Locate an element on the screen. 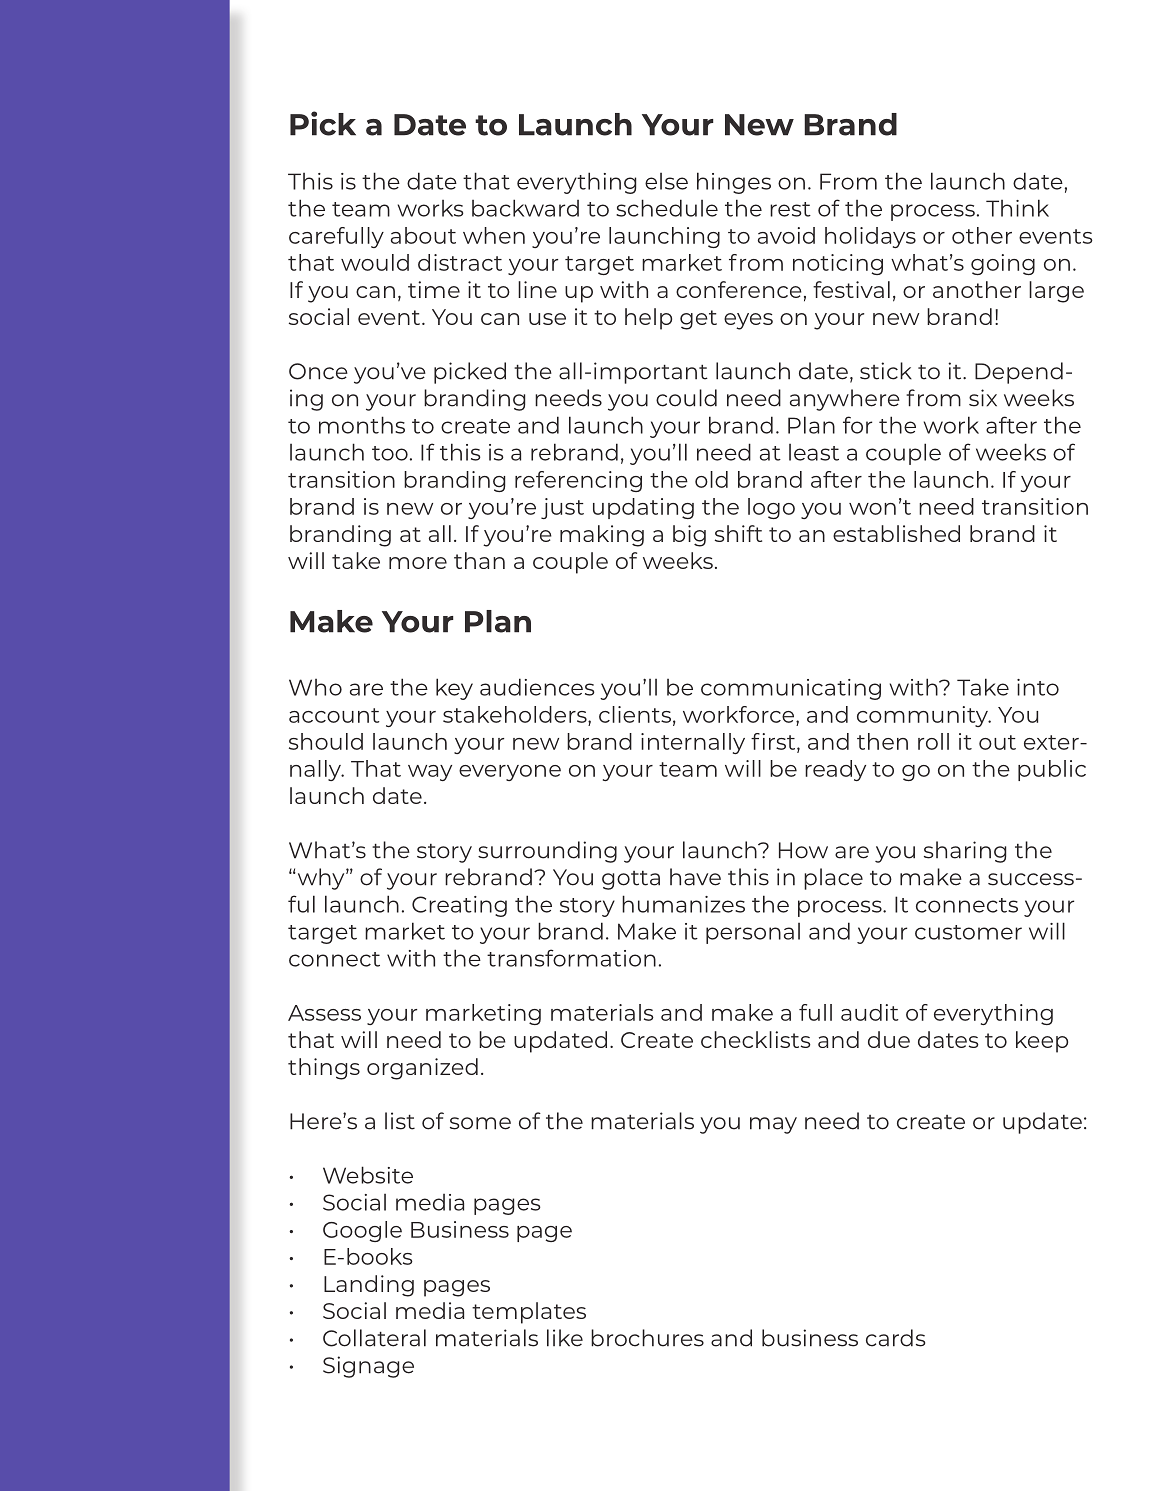 The height and width of the screenshot is (1491, 1152). humanizes is located at coordinates (683, 904).
